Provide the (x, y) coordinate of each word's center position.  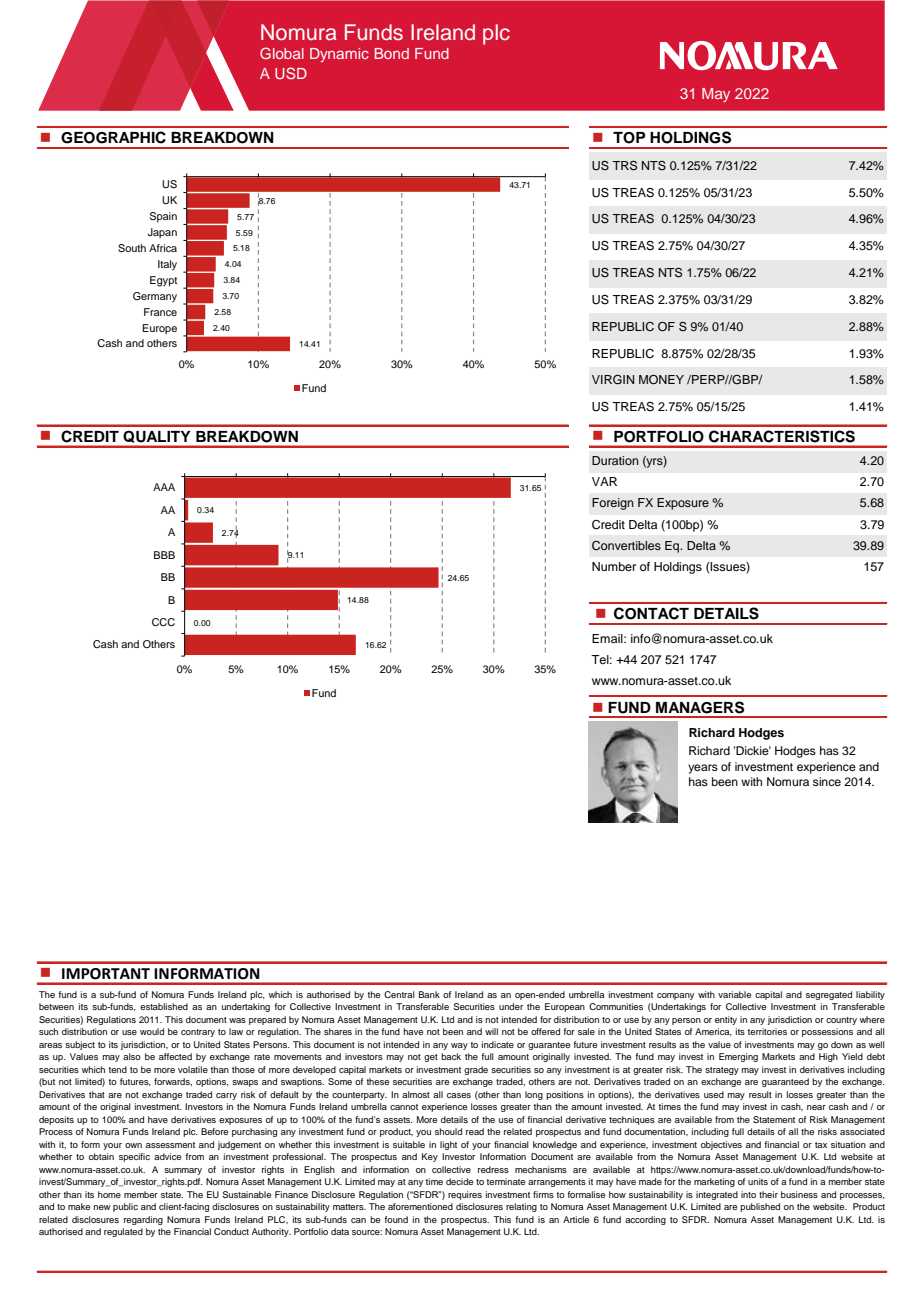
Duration (615, 460)
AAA (164, 487)
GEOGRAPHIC (113, 137)
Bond (392, 53)
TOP (629, 138)
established (164, 1006)
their (768, 1194)
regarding (143, 1220)
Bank (429, 994)
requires (465, 1195)
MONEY (661, 380)
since (827, 781)
